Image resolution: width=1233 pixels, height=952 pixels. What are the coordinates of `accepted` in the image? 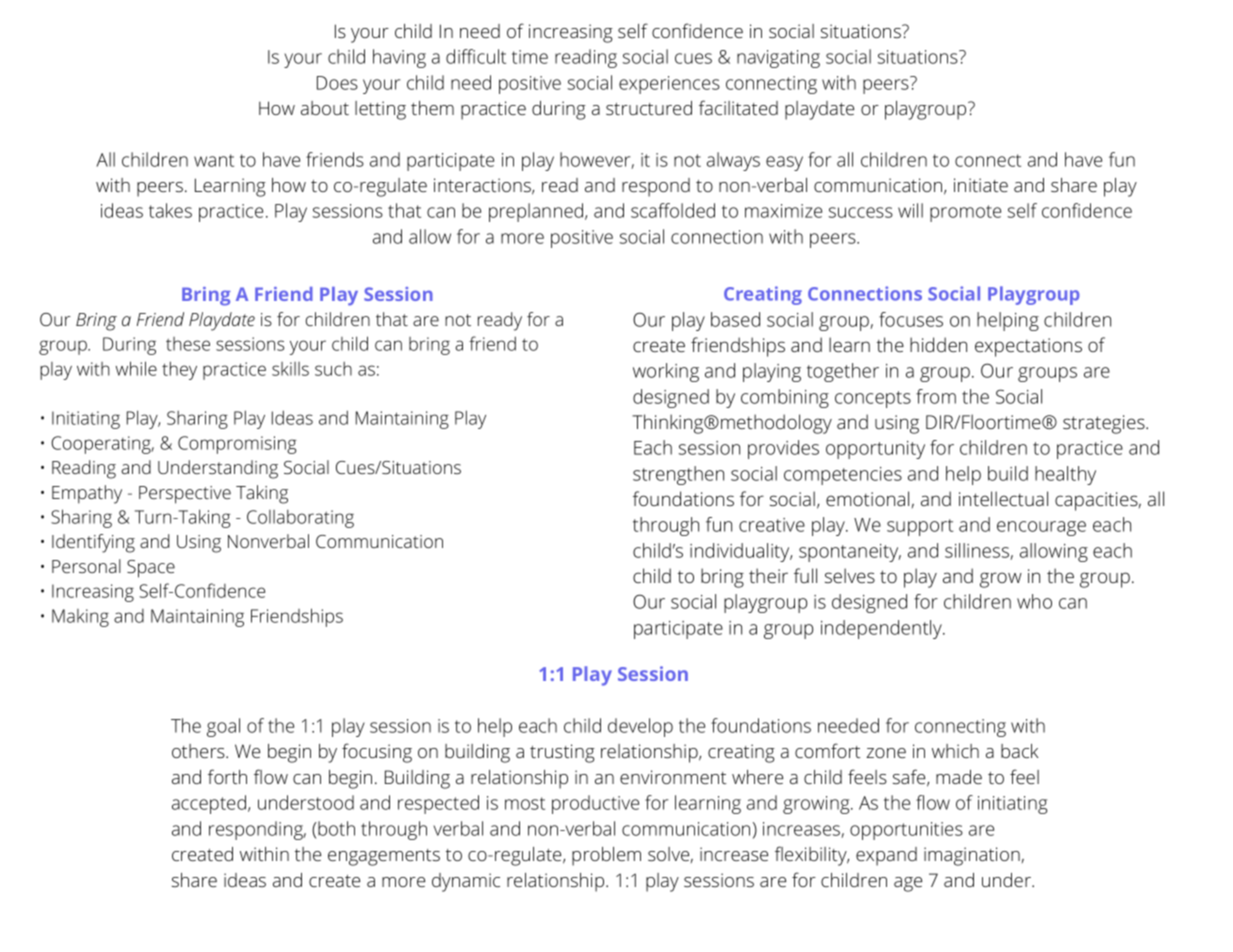 It's located at (209, 804).
